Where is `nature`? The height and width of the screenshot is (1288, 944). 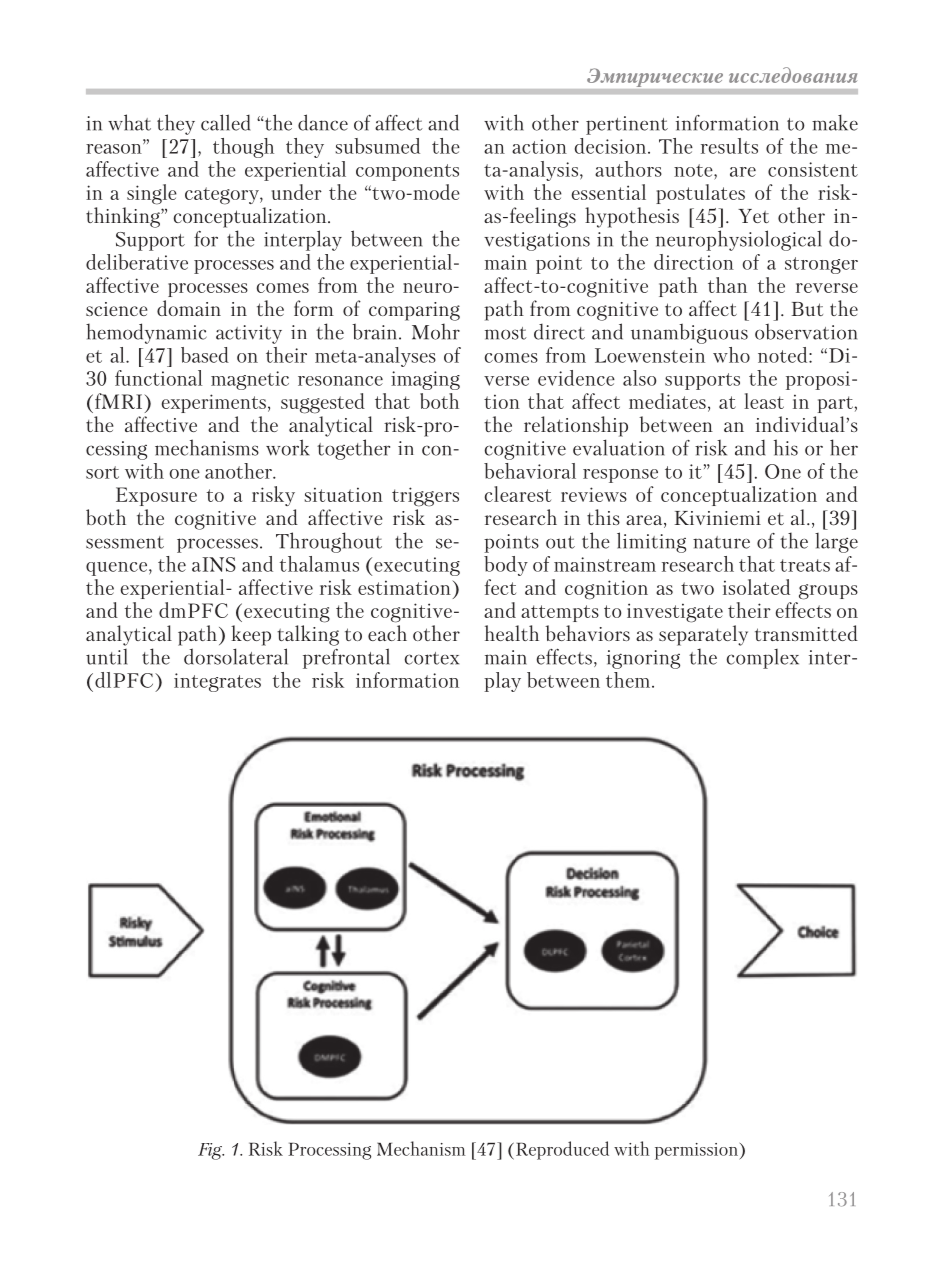
nature is located at coordinates (721, 542).
